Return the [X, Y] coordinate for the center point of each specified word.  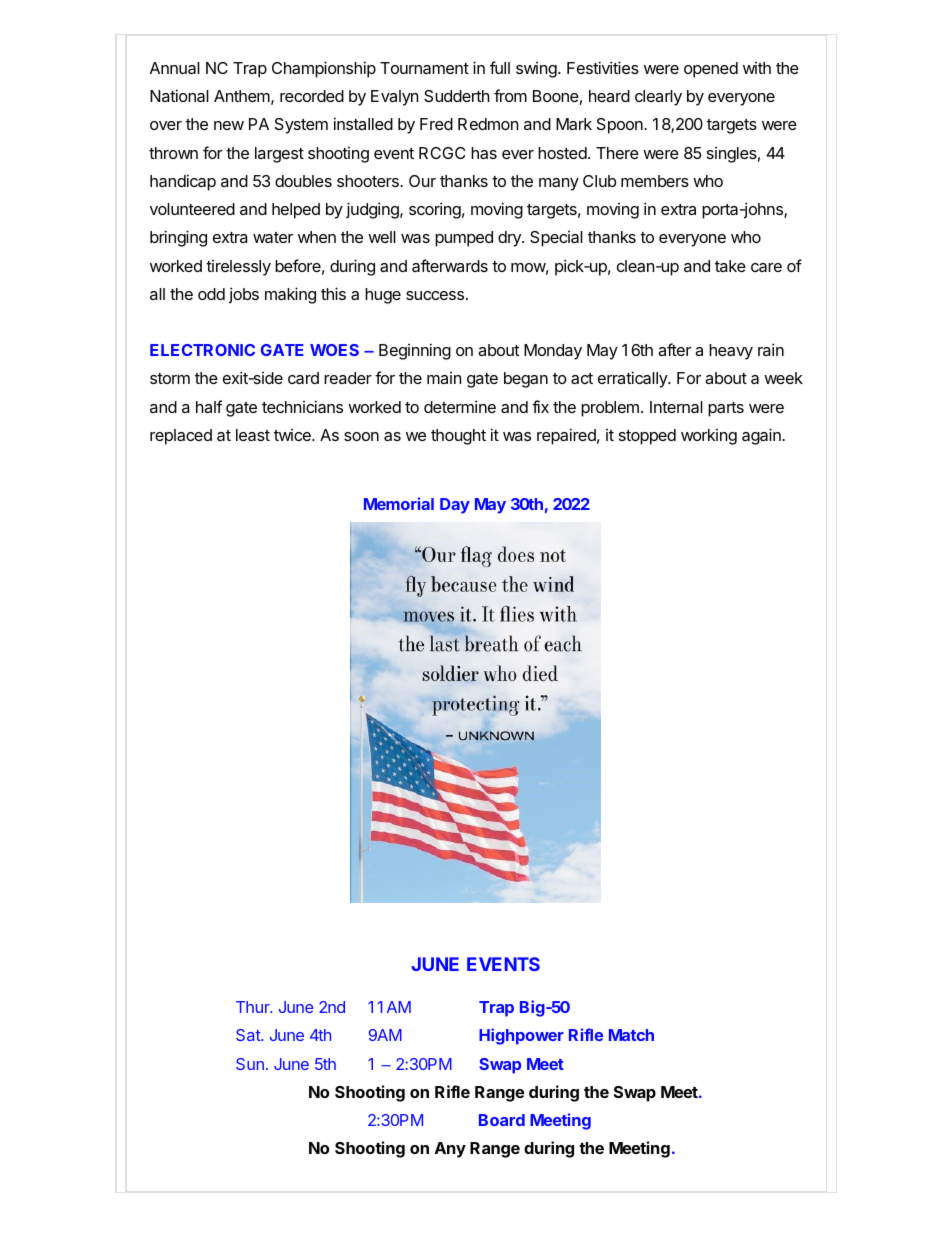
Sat [249, 1035]
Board [502, 1120]
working [709, 437]
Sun [250, 1064]
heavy [731, 352]
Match [631, 1035]
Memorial [399, 503]
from [510, 95]
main [444, 378]
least [253, 435]
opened [711, 70]
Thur [254, 1007]
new [229, 125]
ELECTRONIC [202, 350]
